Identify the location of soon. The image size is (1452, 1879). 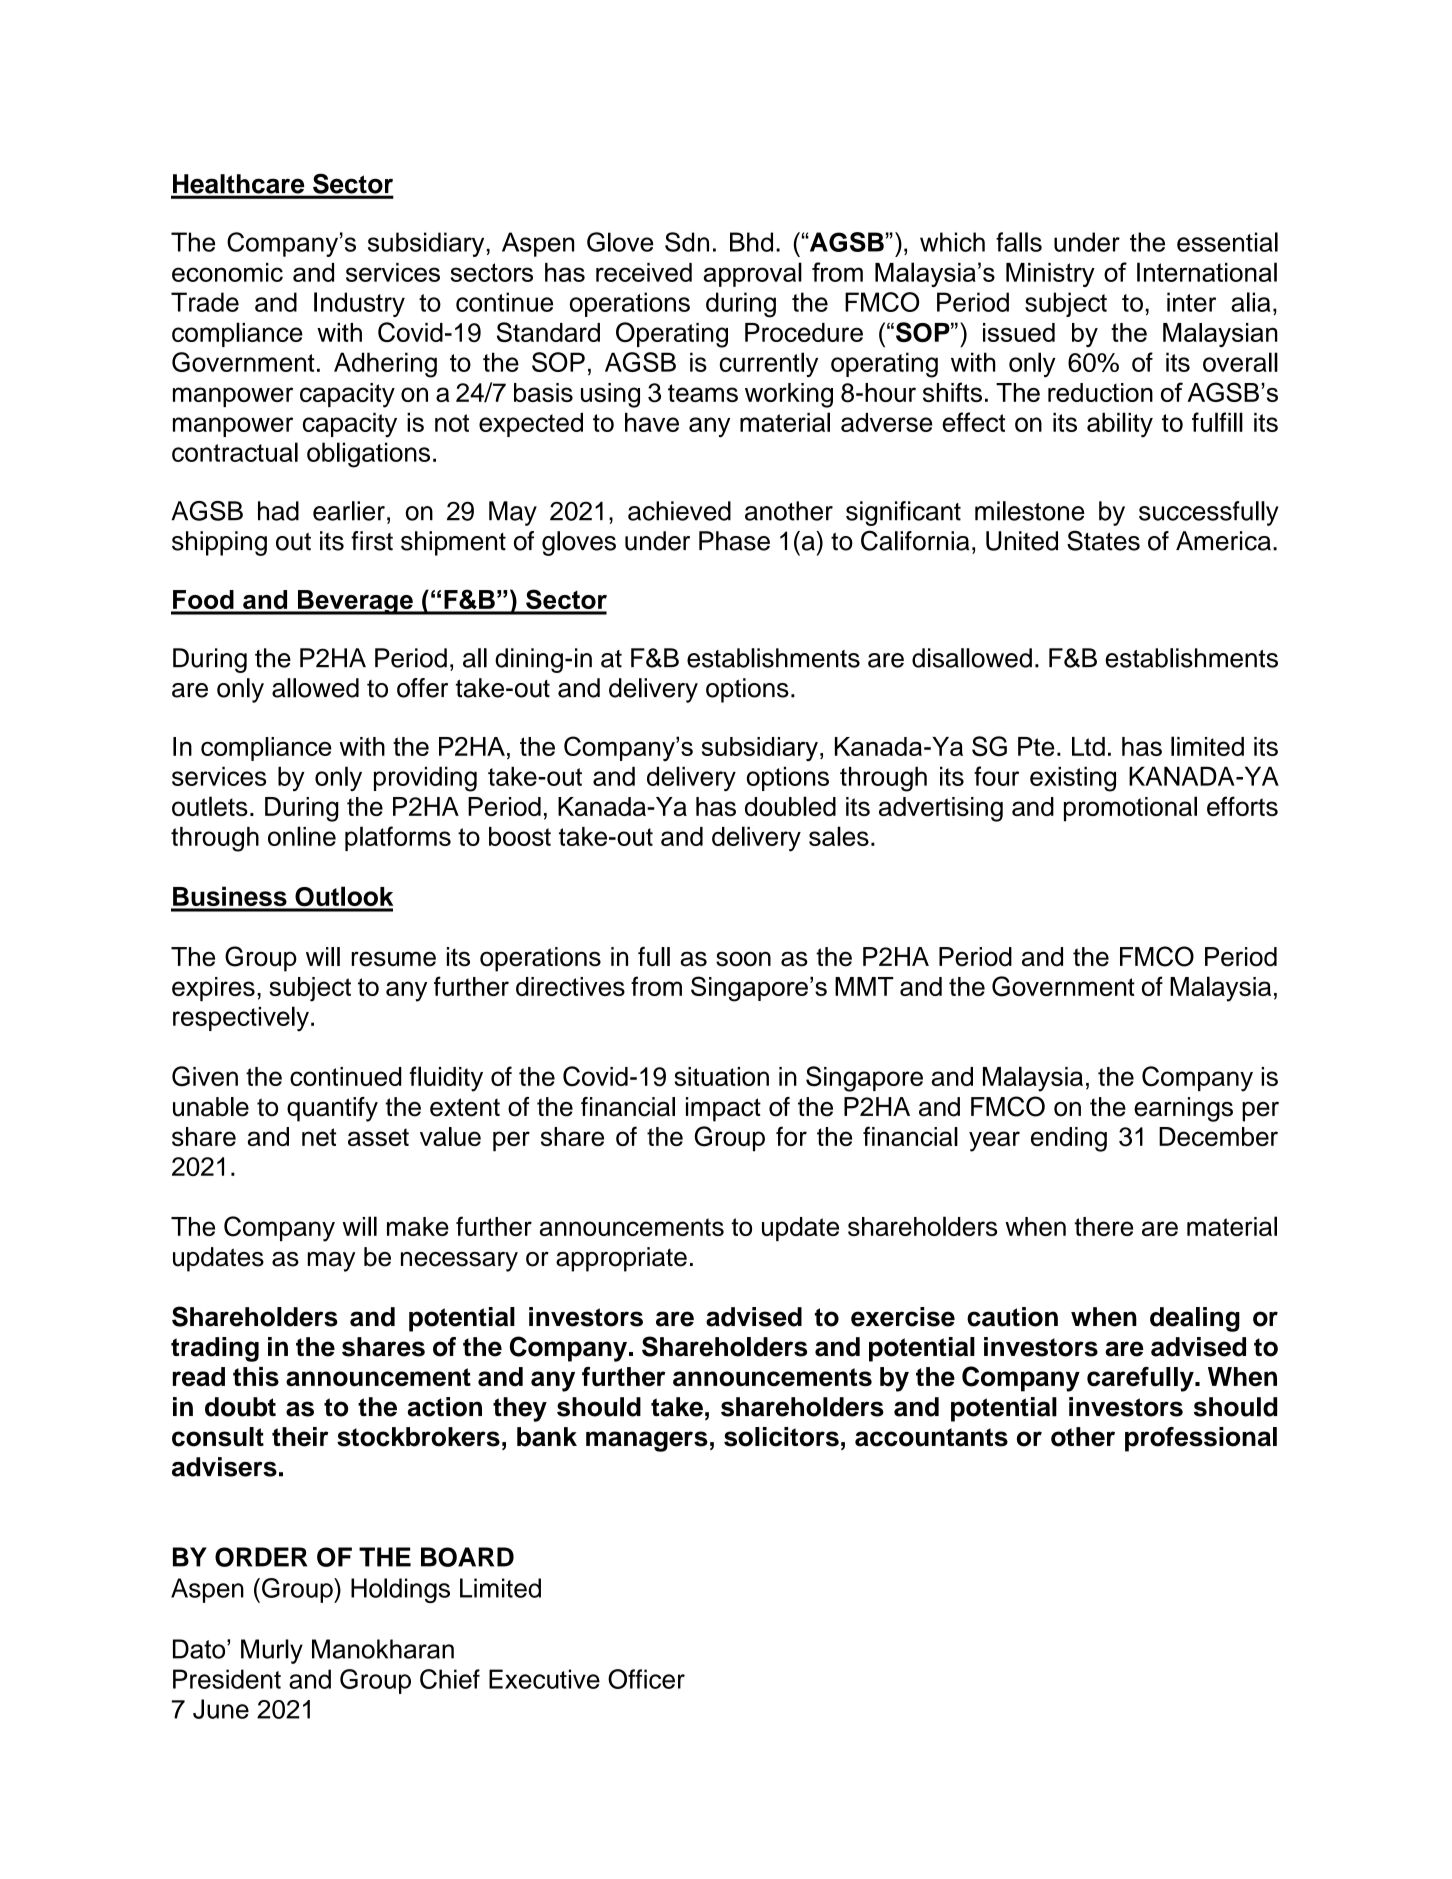
(743, 959).
